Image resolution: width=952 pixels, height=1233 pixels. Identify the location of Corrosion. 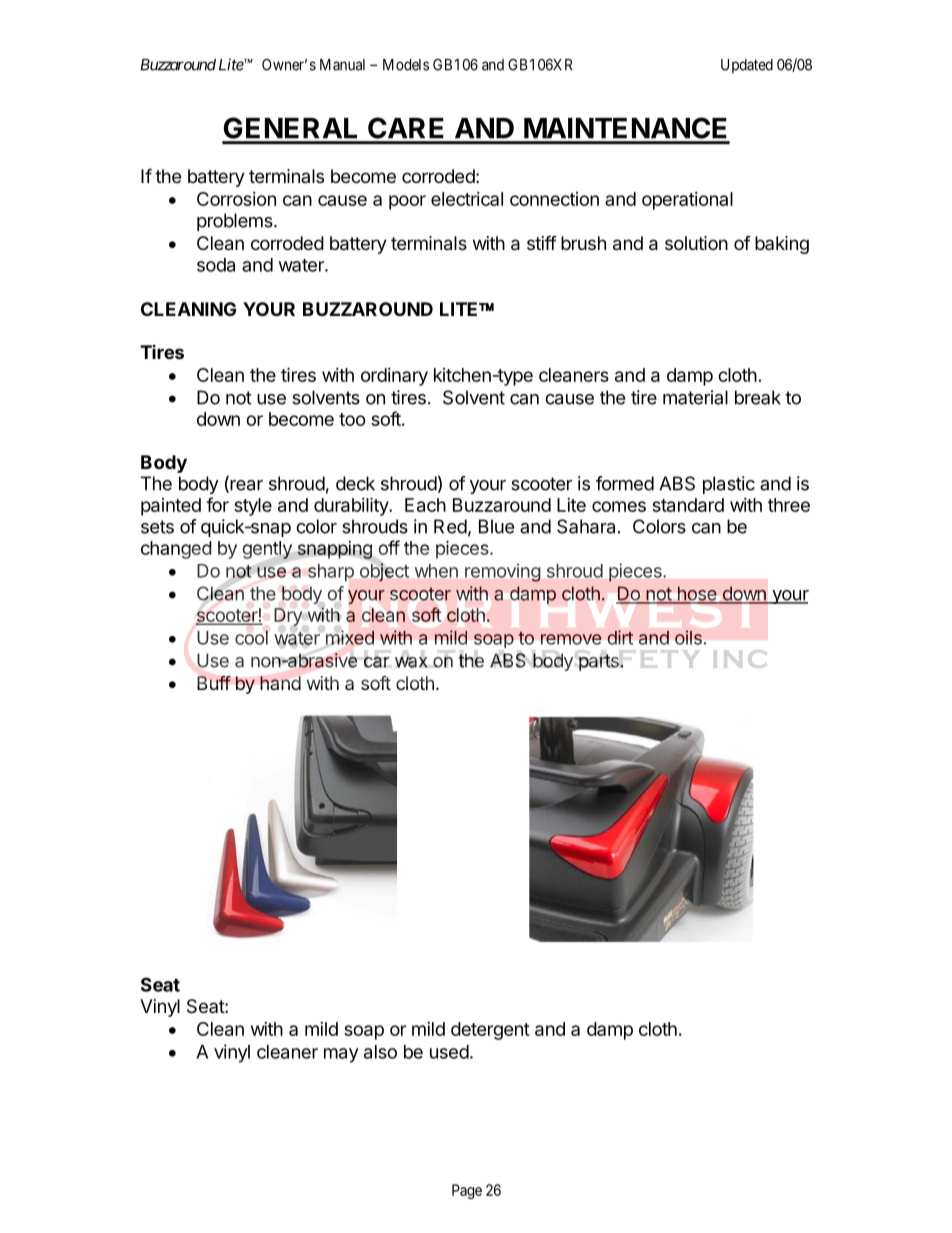
(236, 199).
